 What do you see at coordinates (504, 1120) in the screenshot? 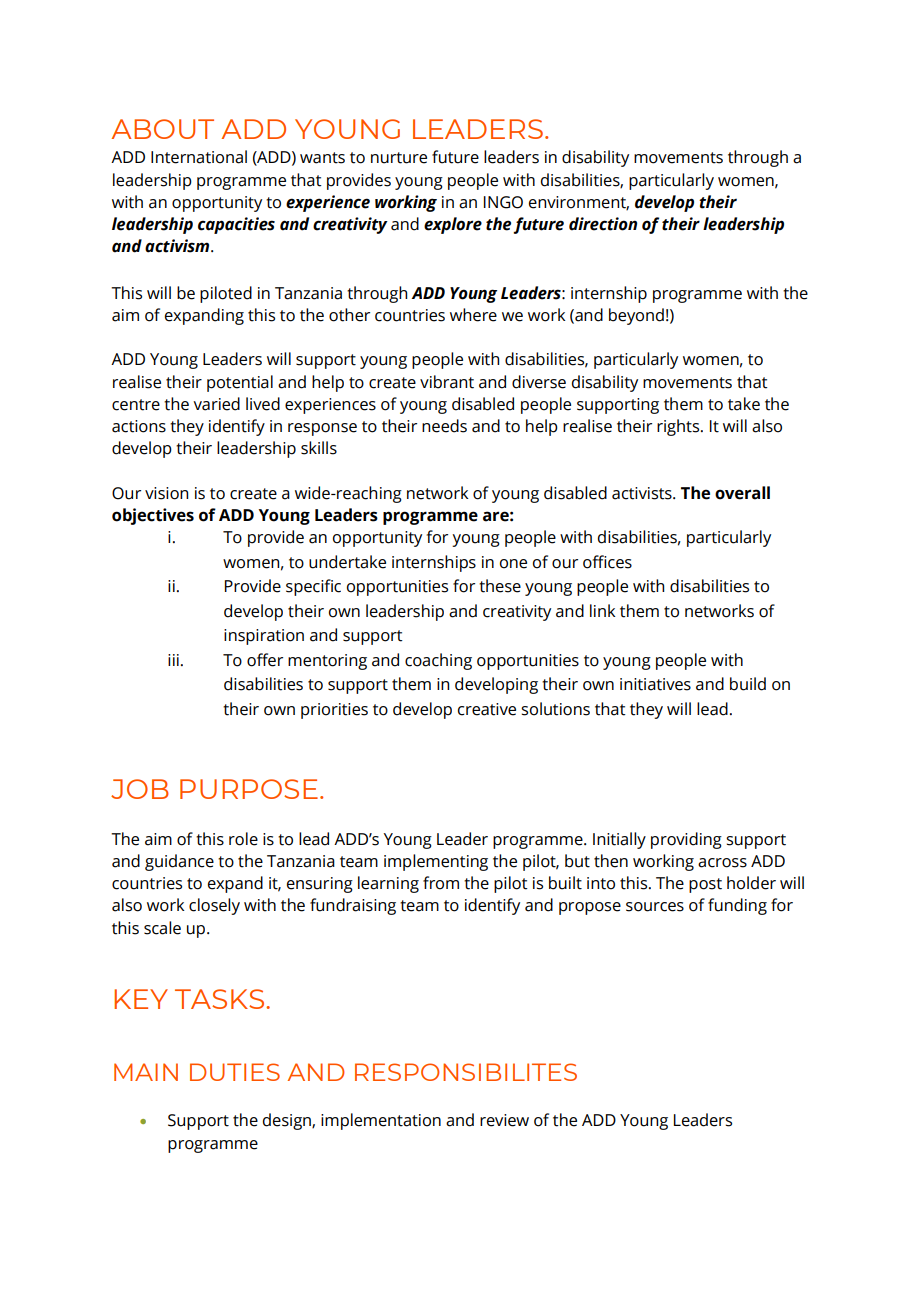
I see `review` at bounding box center [504, 1120].
